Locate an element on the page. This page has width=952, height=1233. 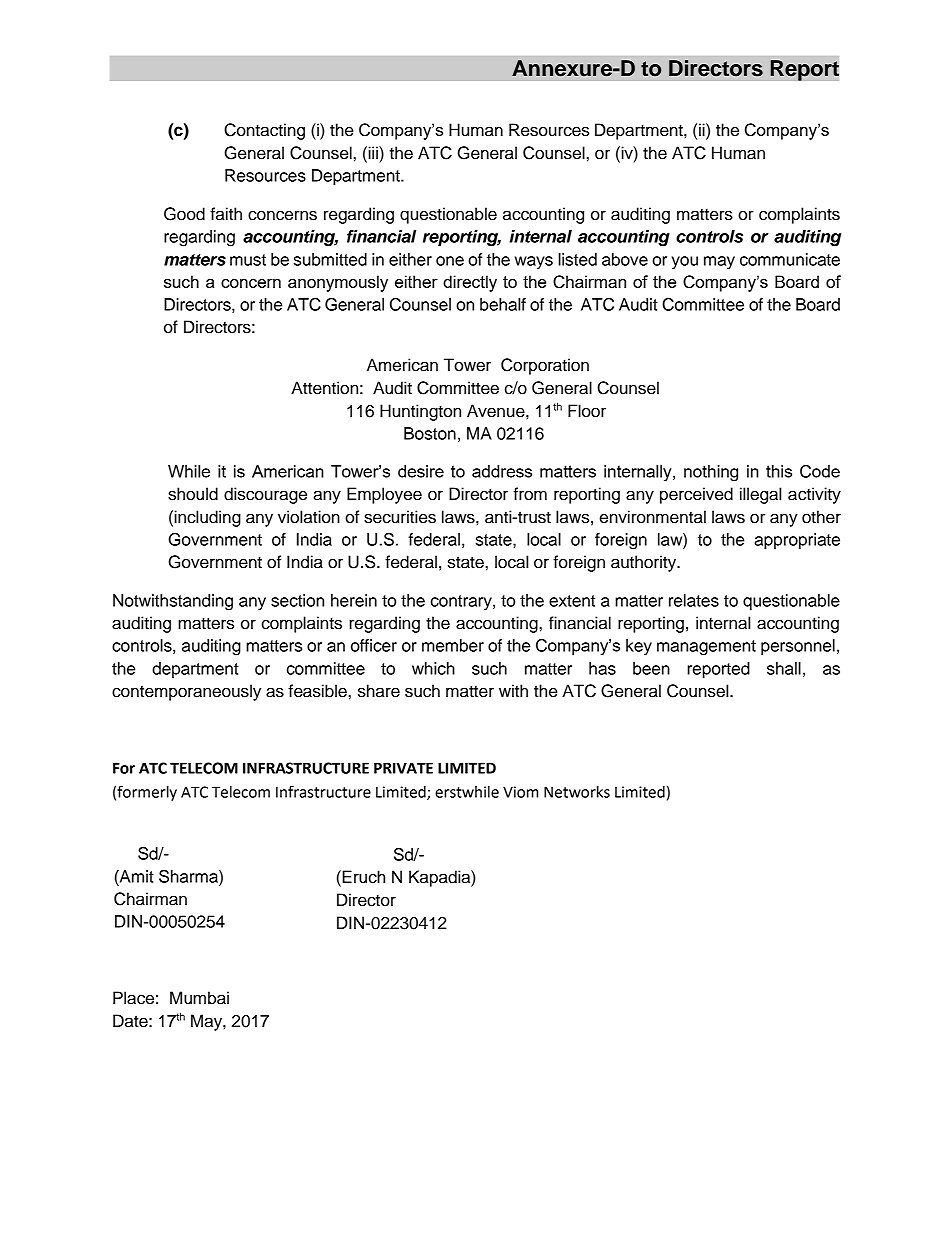
Networks is located at coordinates (577, 792).
